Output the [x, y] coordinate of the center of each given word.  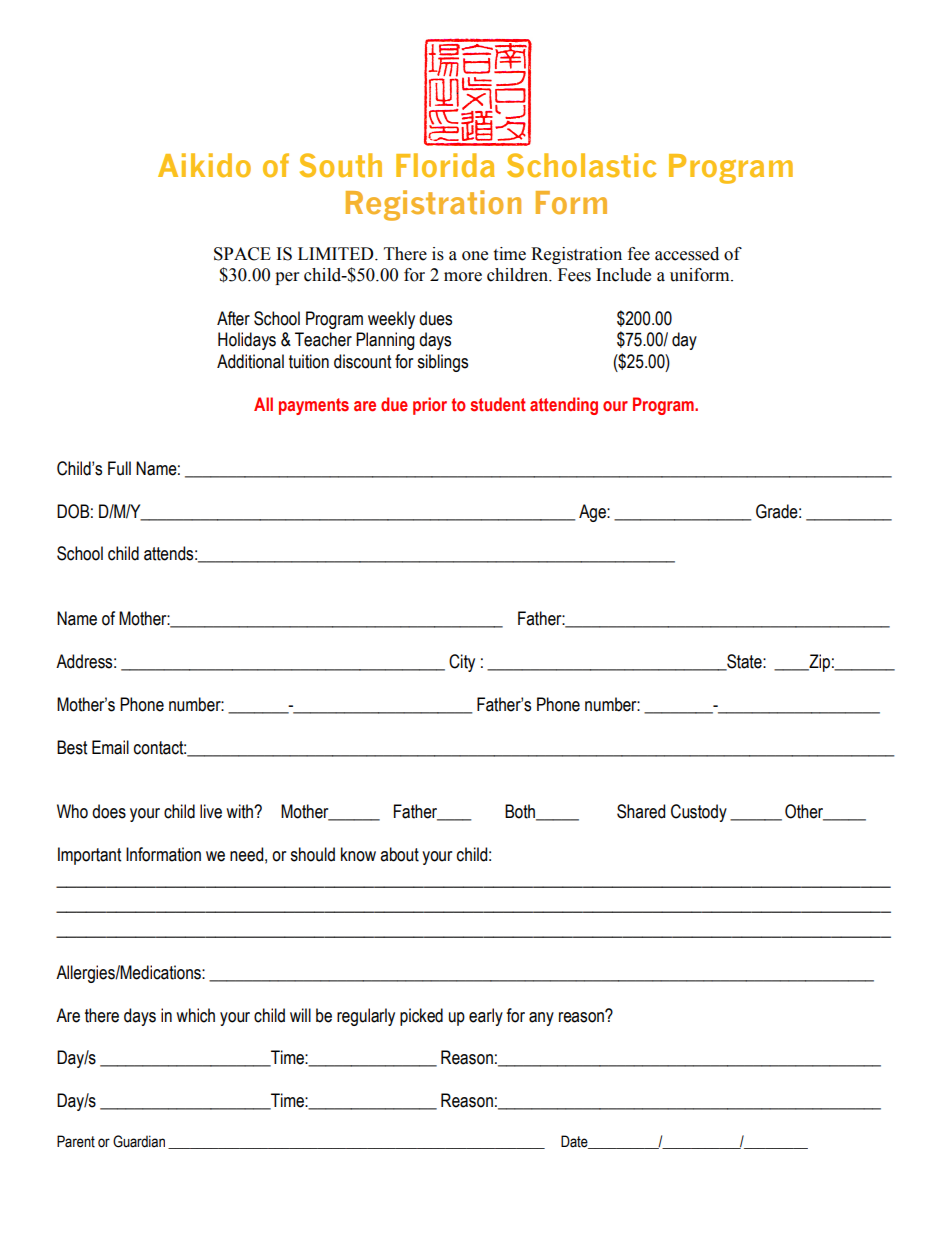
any [541, 1019]
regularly [366, 1017]
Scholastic [581, 165]
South [341, 165]
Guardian [139, 1141]
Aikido [204, 165]
